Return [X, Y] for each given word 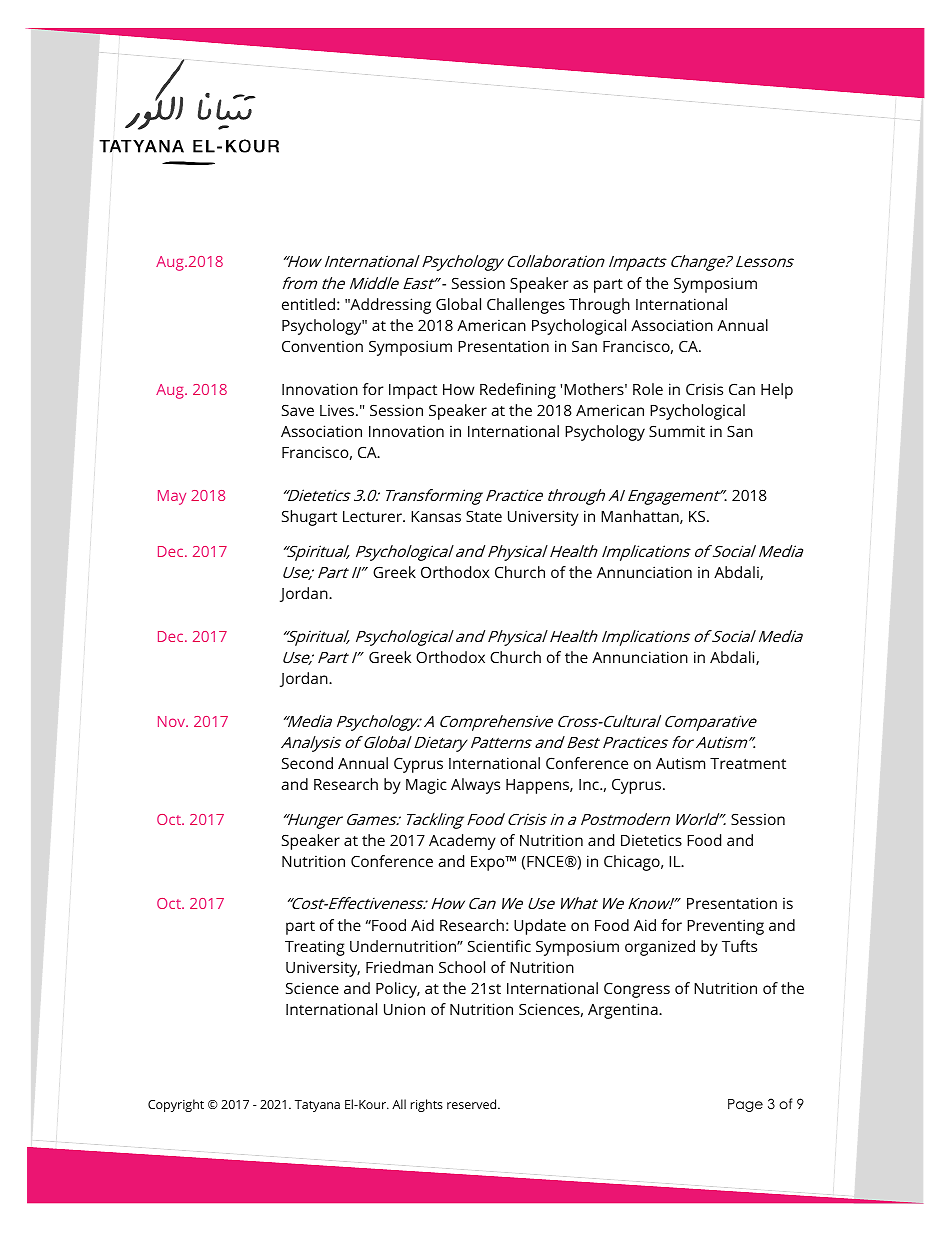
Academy [462, 842]
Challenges [526, 306]
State [484, 516]
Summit [677, 431]
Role [648, 389]
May [172, 497]
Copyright [176, 1105]
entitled [308, 304]
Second [307, 763]
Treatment [748, 763]
